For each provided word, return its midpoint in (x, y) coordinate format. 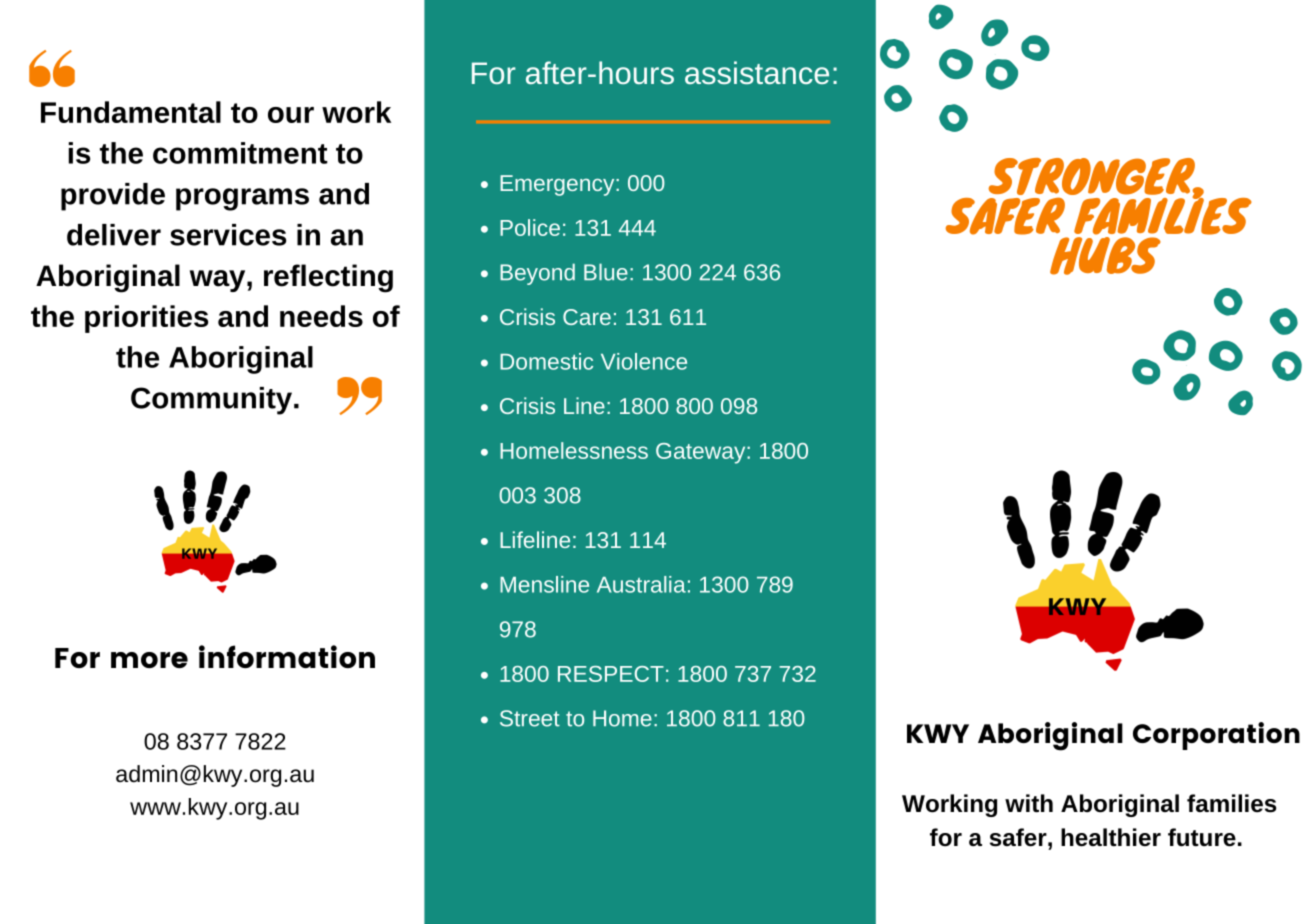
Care (587, 317)
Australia (641, 584)
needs (321, 316)
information (287, 656)
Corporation (1216, 736)
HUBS (1105, 254)
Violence (644, 361)
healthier (1111, 837)
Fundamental (131, 112)
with (1029, 803)
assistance (757, 72)
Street (530, 718)
